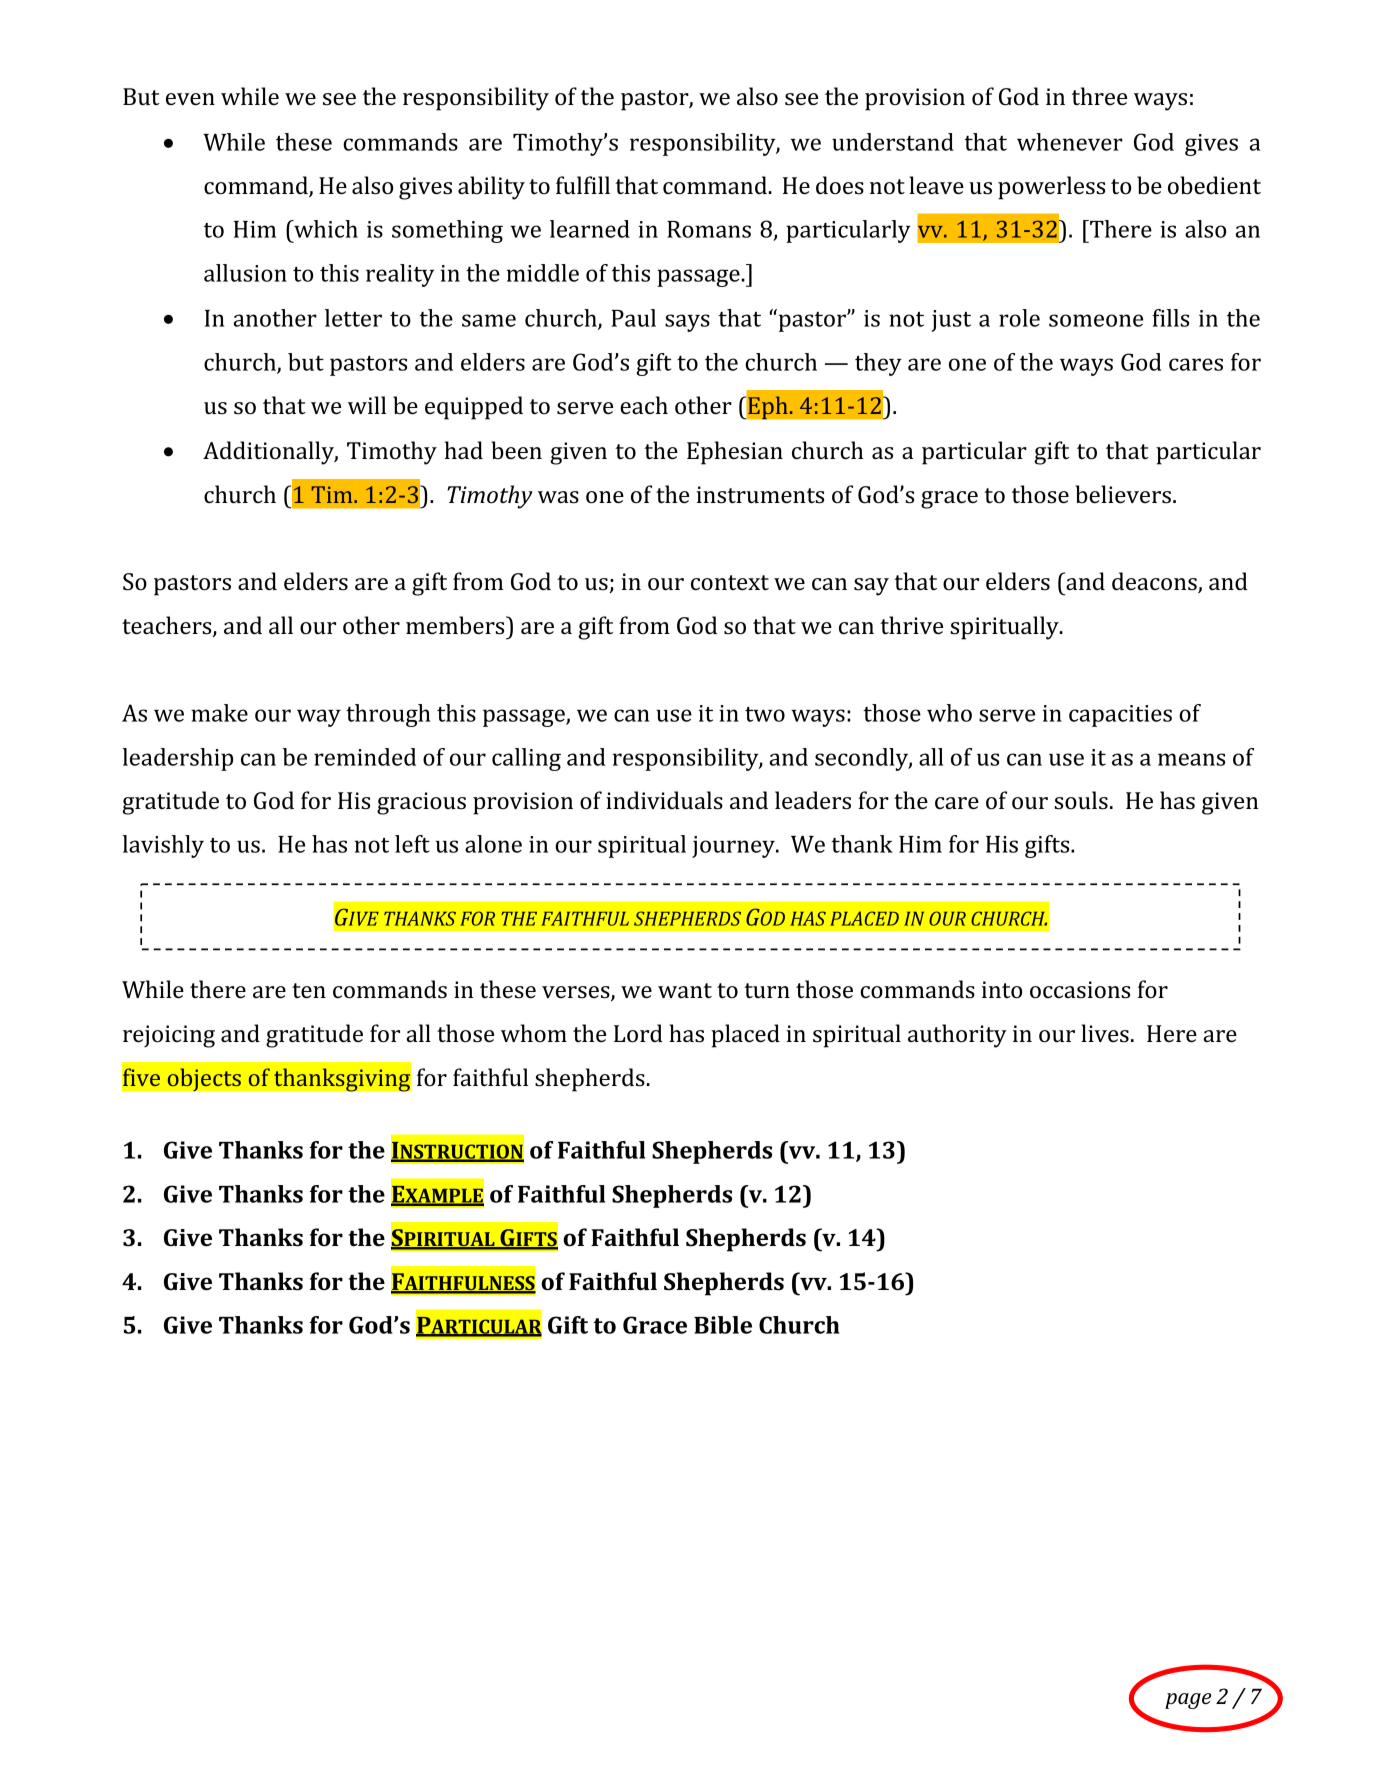 This image has width=1383, height=1790. Describe the element at coordinates (709, 229) in the image. I see `Romans` at that location.
